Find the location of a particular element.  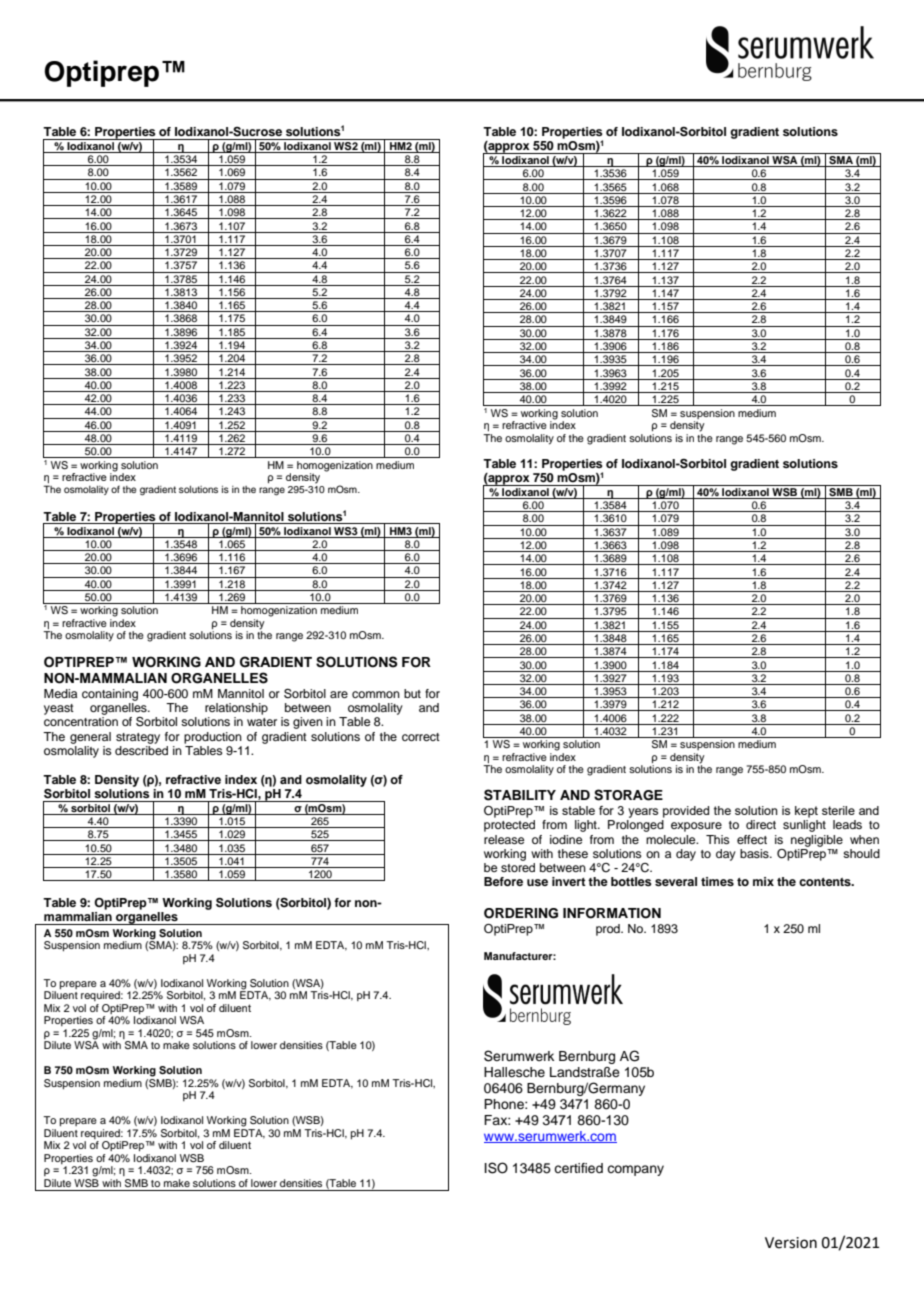

ORDERING is located at coordinates (521, 913).
